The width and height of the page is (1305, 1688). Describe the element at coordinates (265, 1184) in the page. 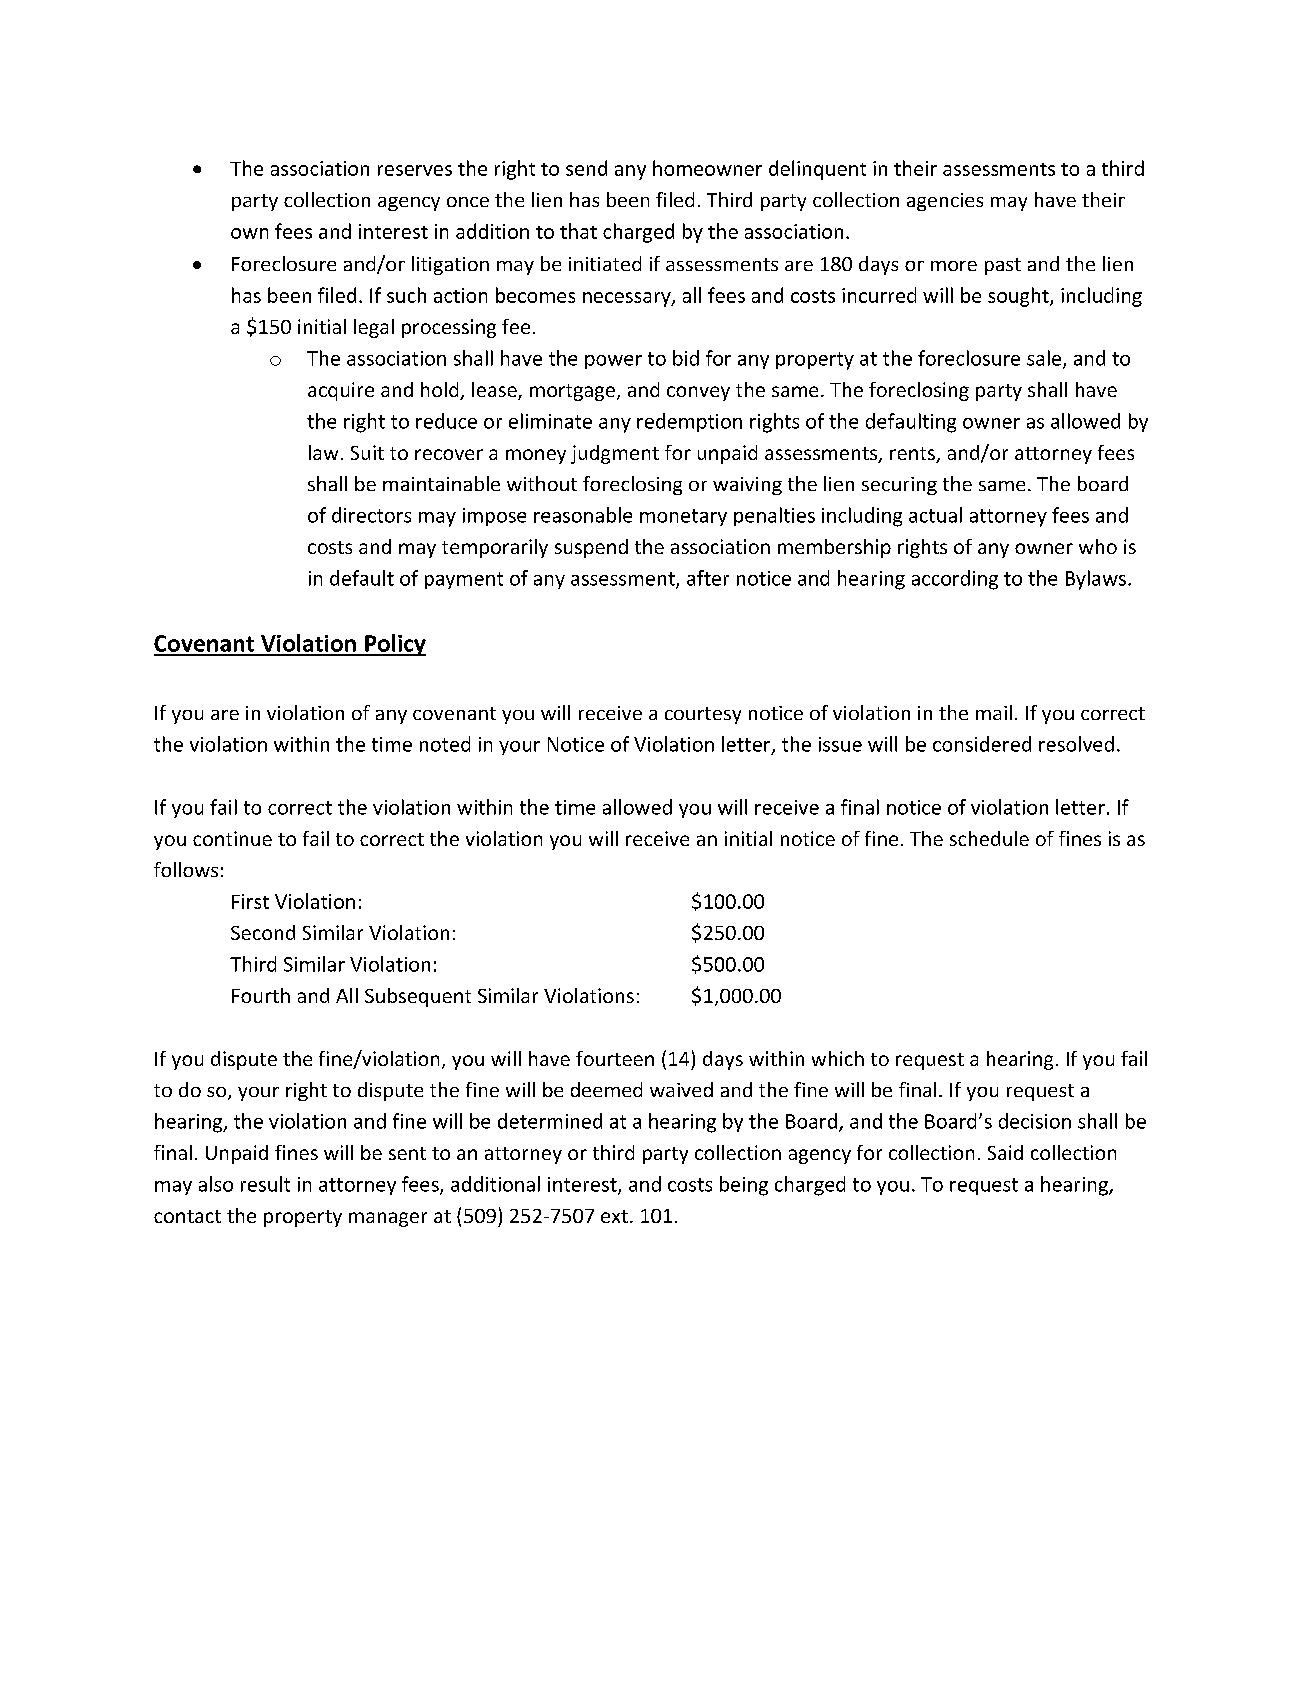

I see `result` at that location.
